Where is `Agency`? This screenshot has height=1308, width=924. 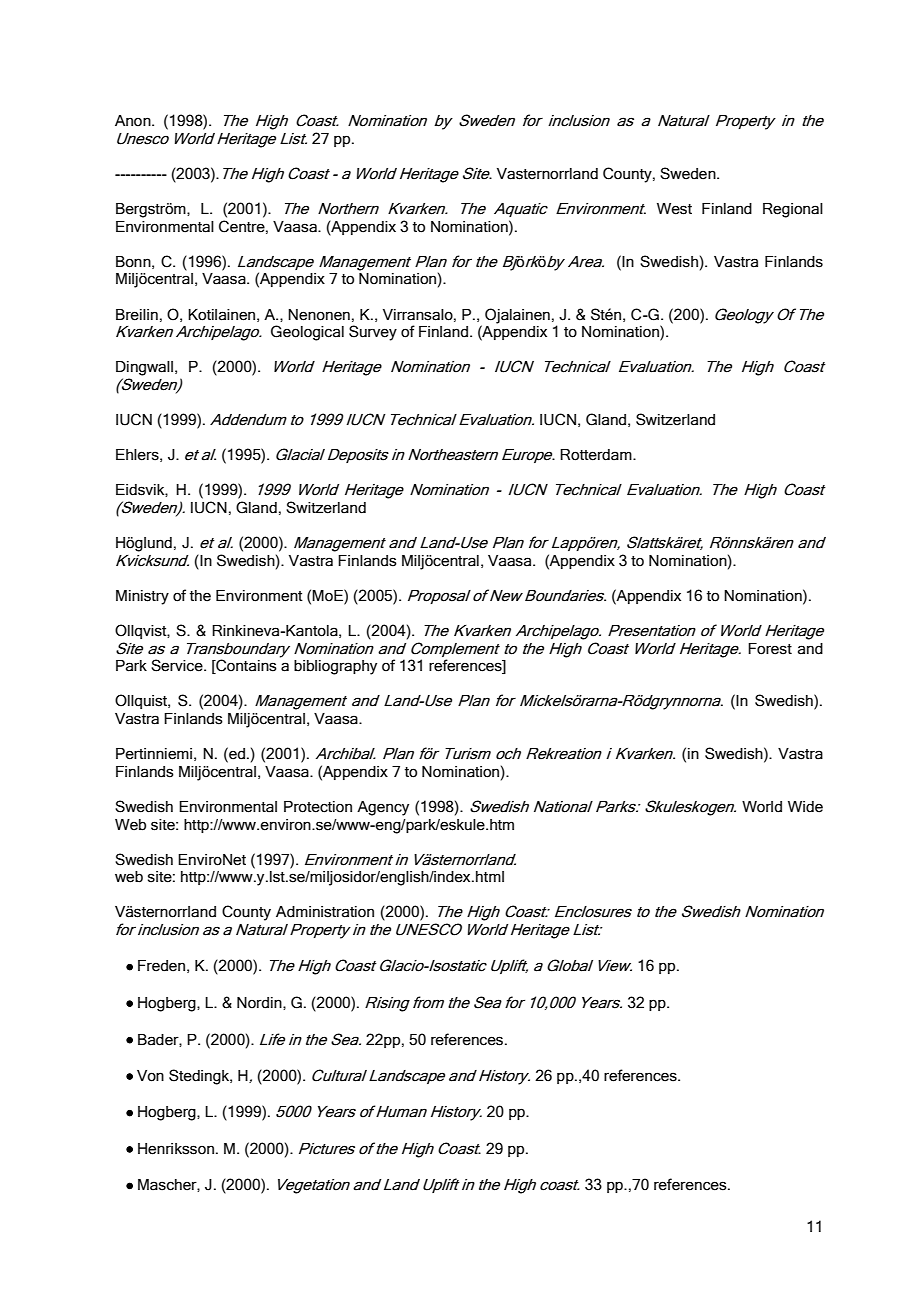 Agency is located at coordinates (383, 808).
